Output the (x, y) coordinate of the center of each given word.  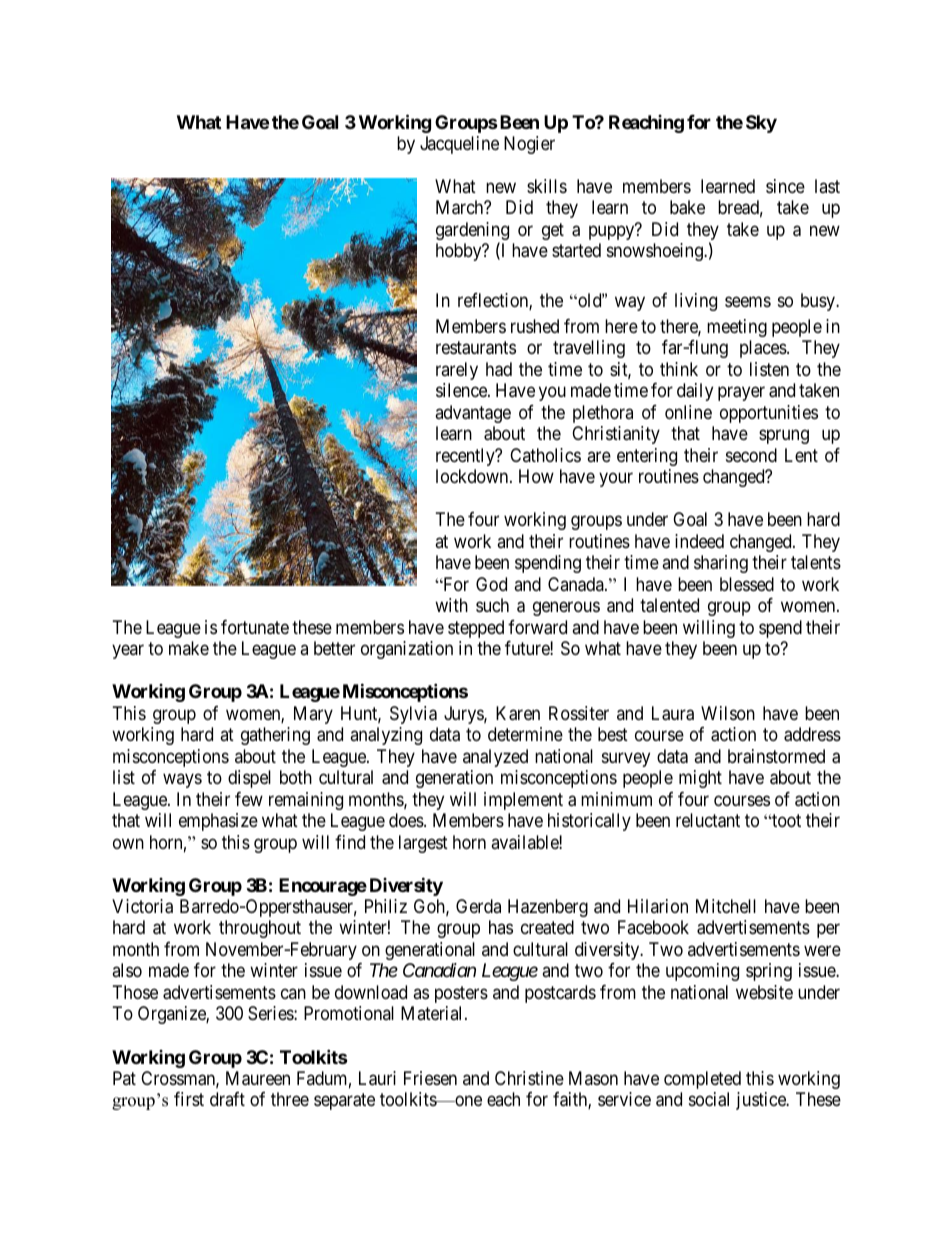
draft (227, 1099)
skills (547, 186)
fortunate (255, 627)
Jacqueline (459, 145)
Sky (761, 124)
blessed (747, 584)
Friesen (430, 1078)
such (492, 605)
